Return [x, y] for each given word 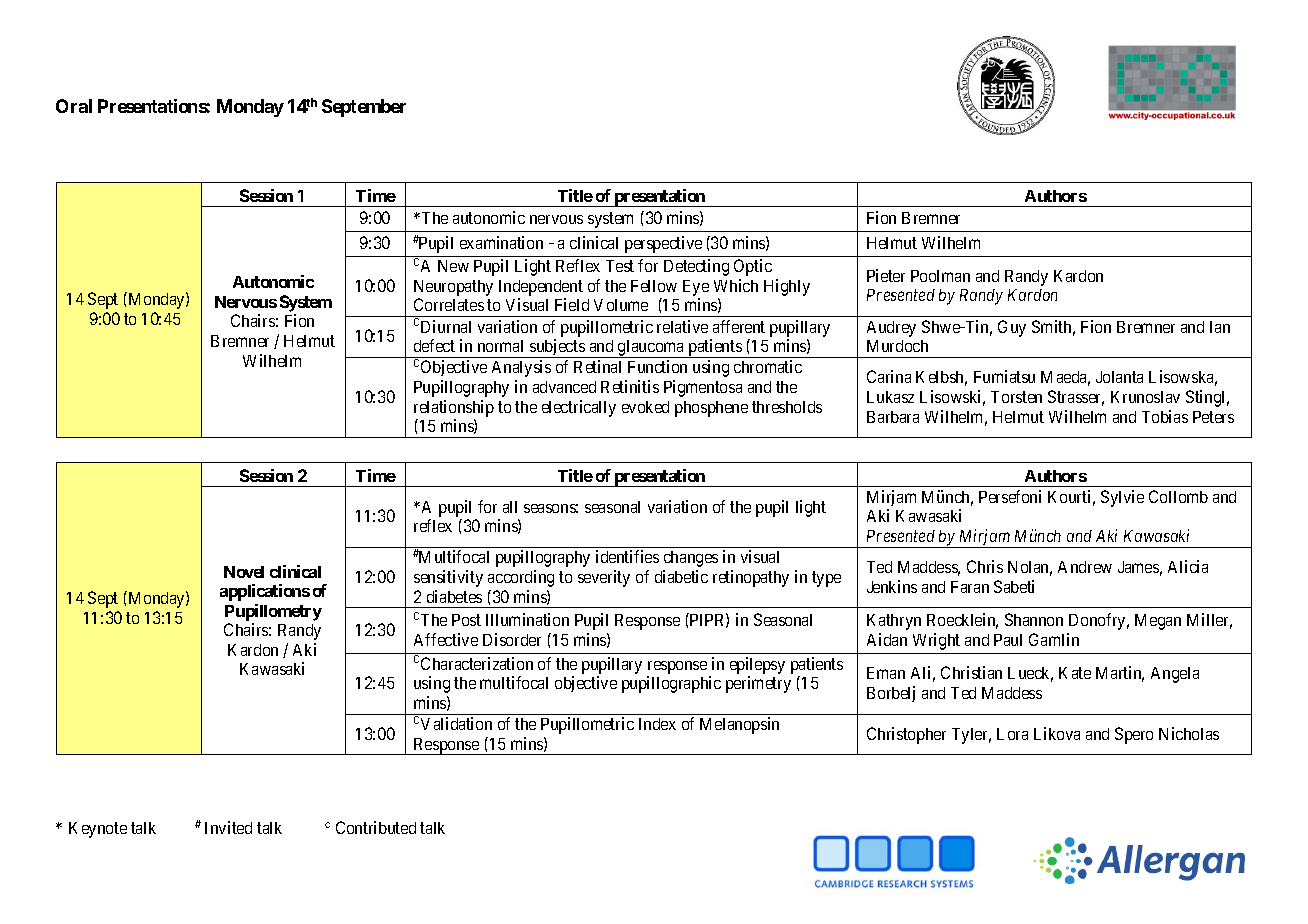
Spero [1134, 735]
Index [657, 724]
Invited [228, 827]
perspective [663, 244]
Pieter [886, 275]
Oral [74, 106]
